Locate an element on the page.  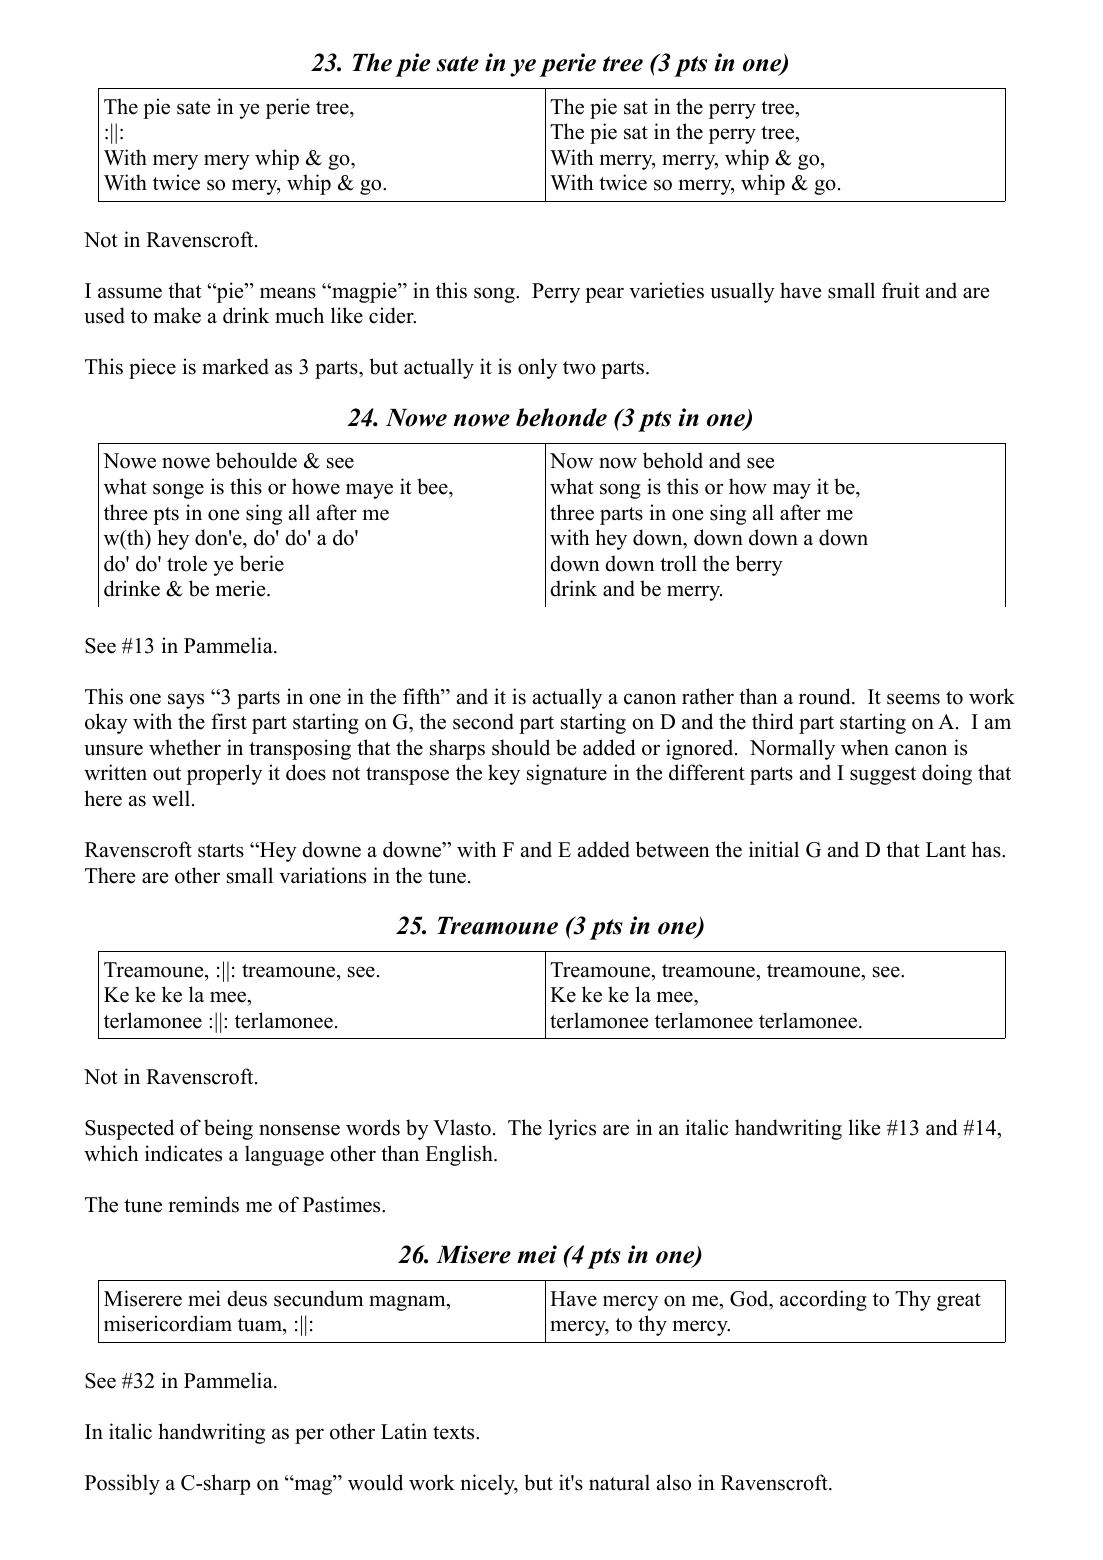
fruit is located at coordinates (901, 290).
